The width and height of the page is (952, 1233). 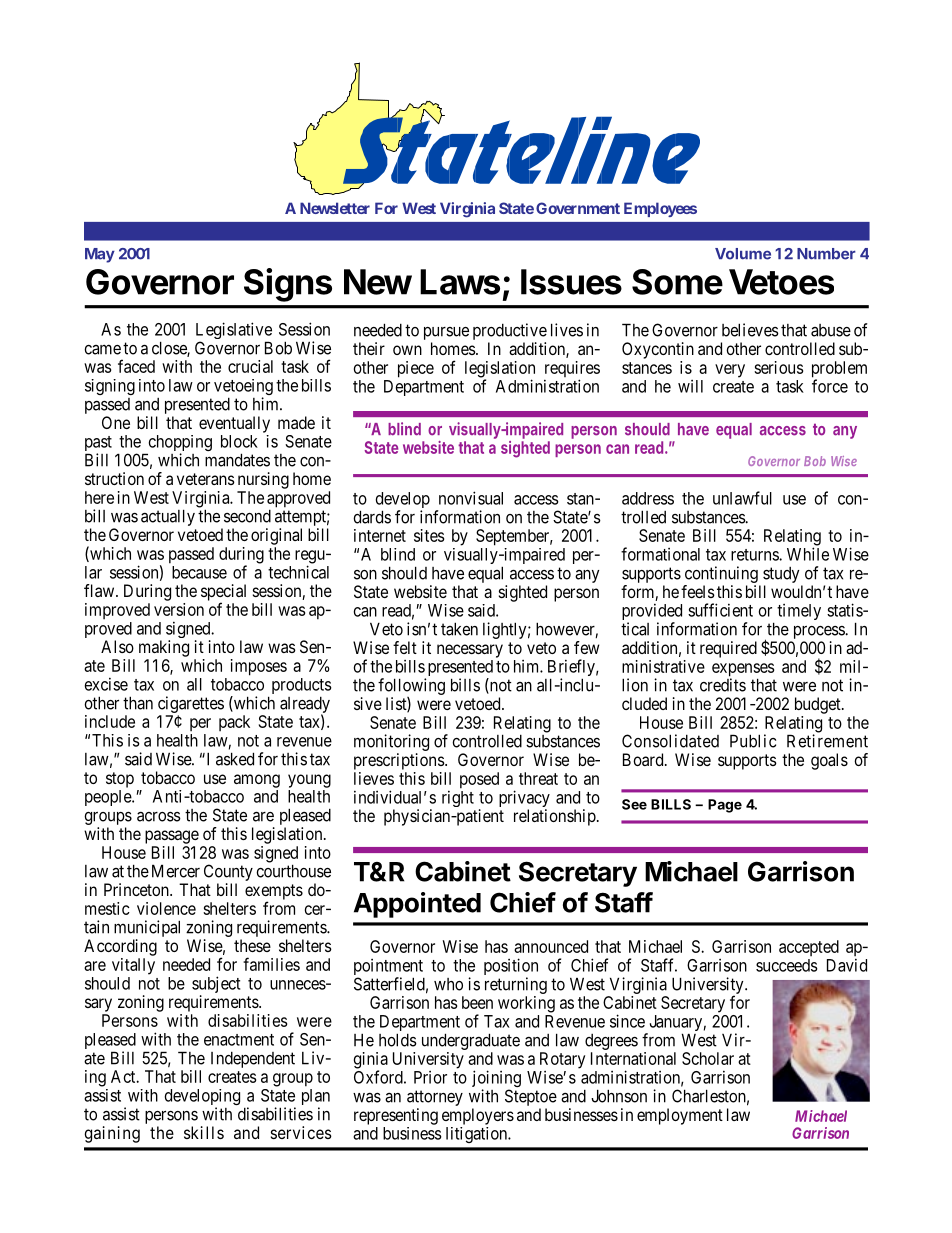 What do you see at coordinates (429, 535) in the page?
I see `sites` at bounding box center [429, 535].
